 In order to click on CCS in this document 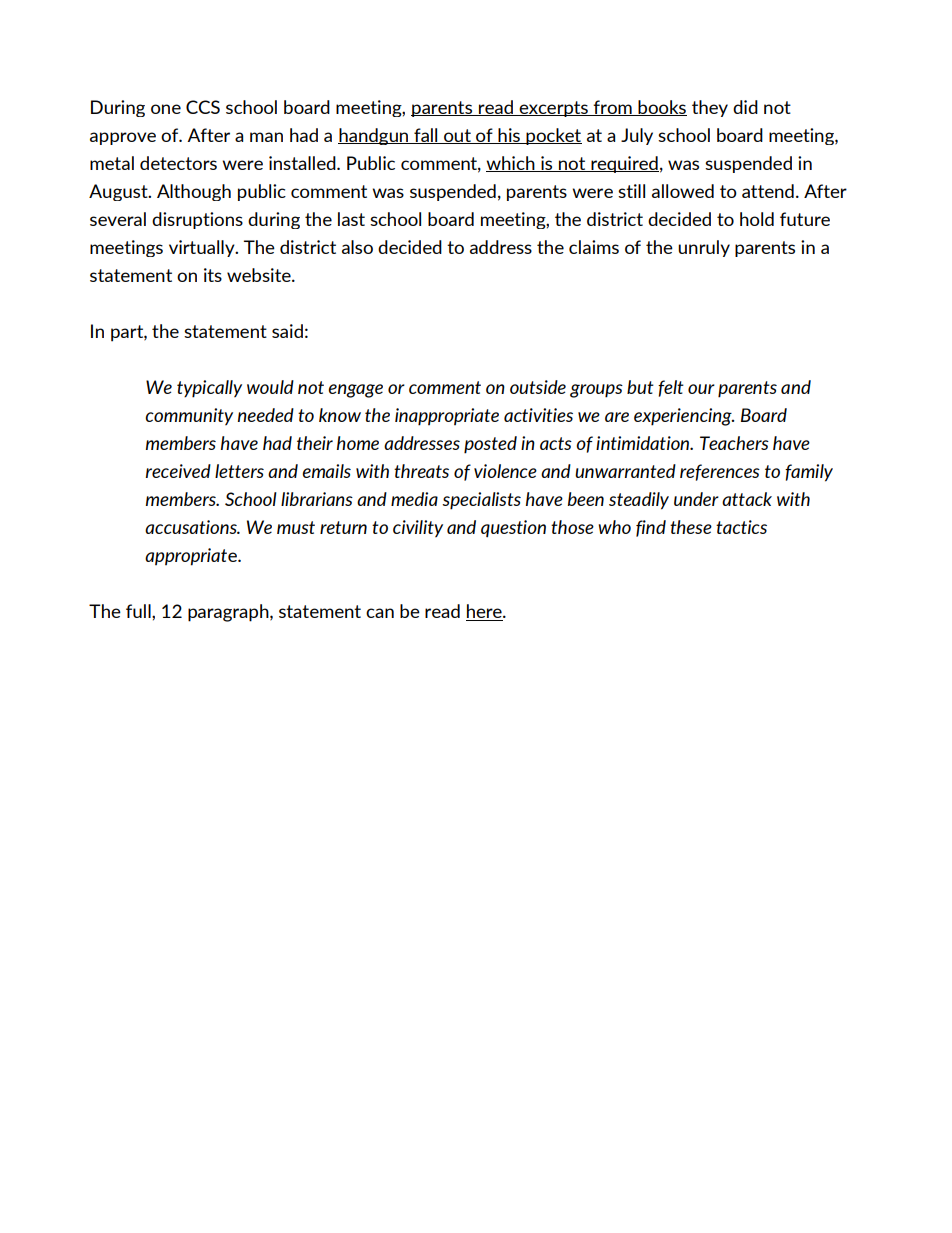, I will do `click(203, 107)`.
